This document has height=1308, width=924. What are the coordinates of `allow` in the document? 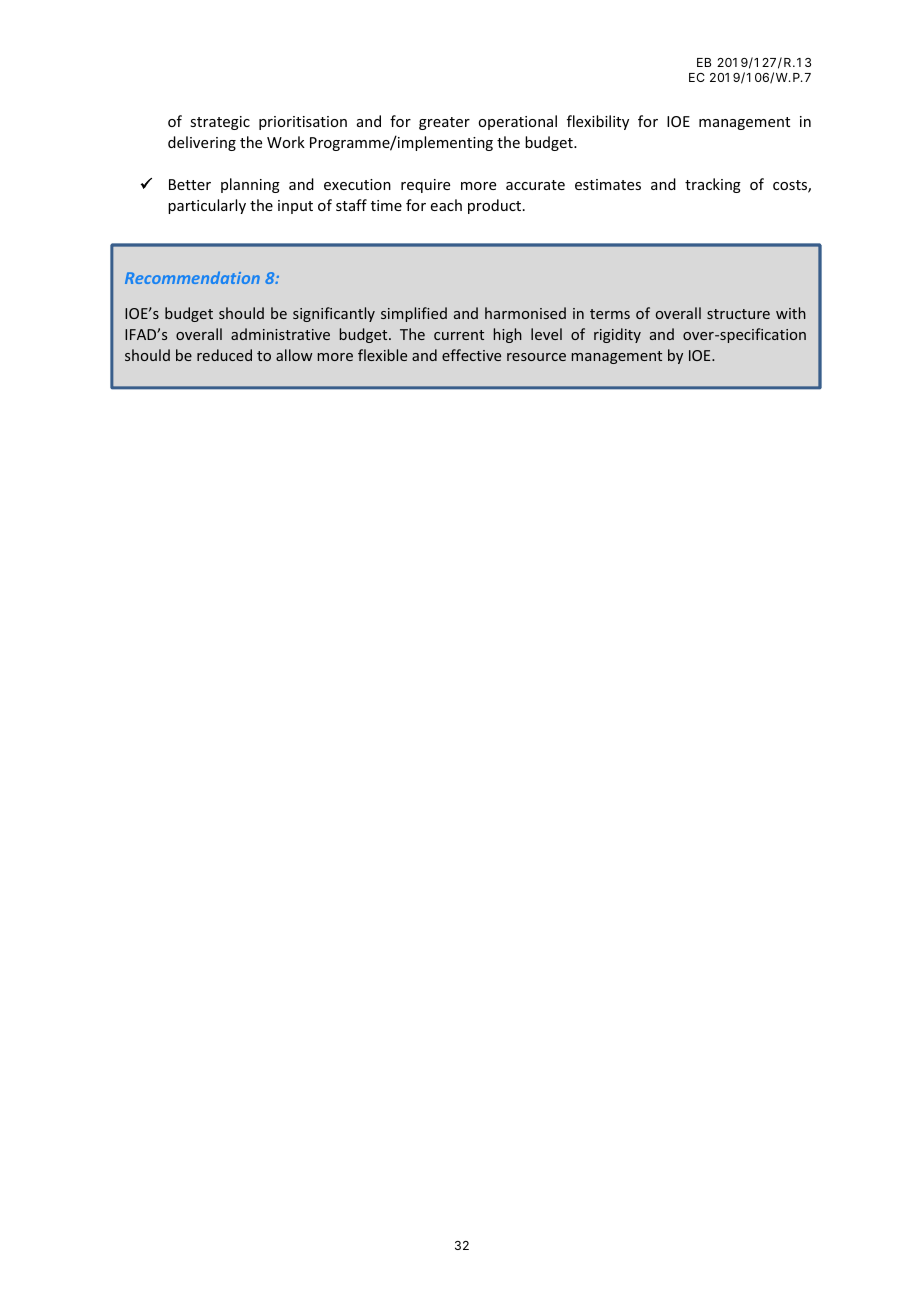 It's located at (294, 355).
